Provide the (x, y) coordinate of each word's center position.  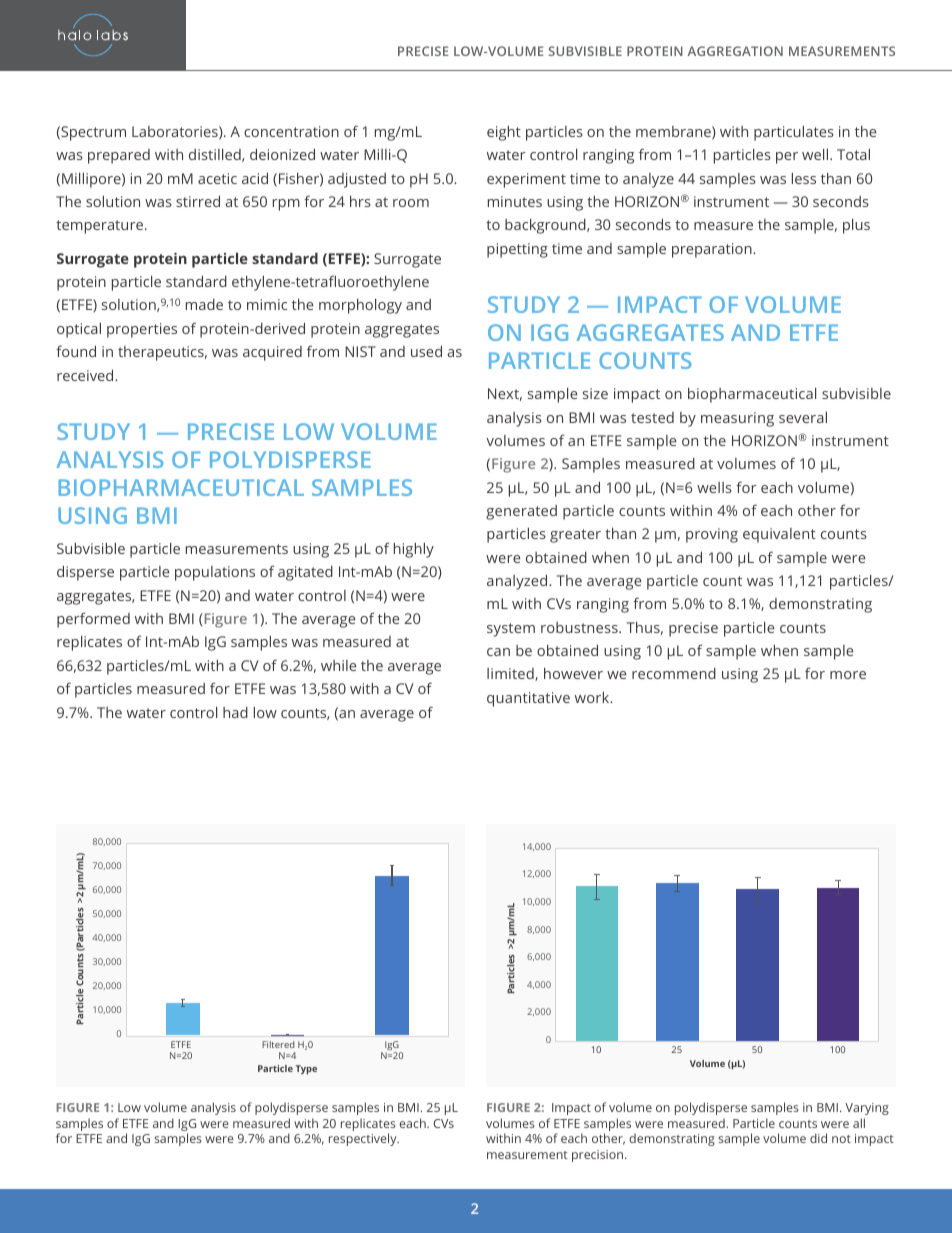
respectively (364, 1139)
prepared (119, 156)
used (426, 351)
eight (504, 133)
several (803, 417)
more (848, 675)
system (511, 630)
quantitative (528, 699)
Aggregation (735, 51)
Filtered (278, 1044)
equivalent (779, 535)
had (235, 712)
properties (142, 330)
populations (215, 573)
